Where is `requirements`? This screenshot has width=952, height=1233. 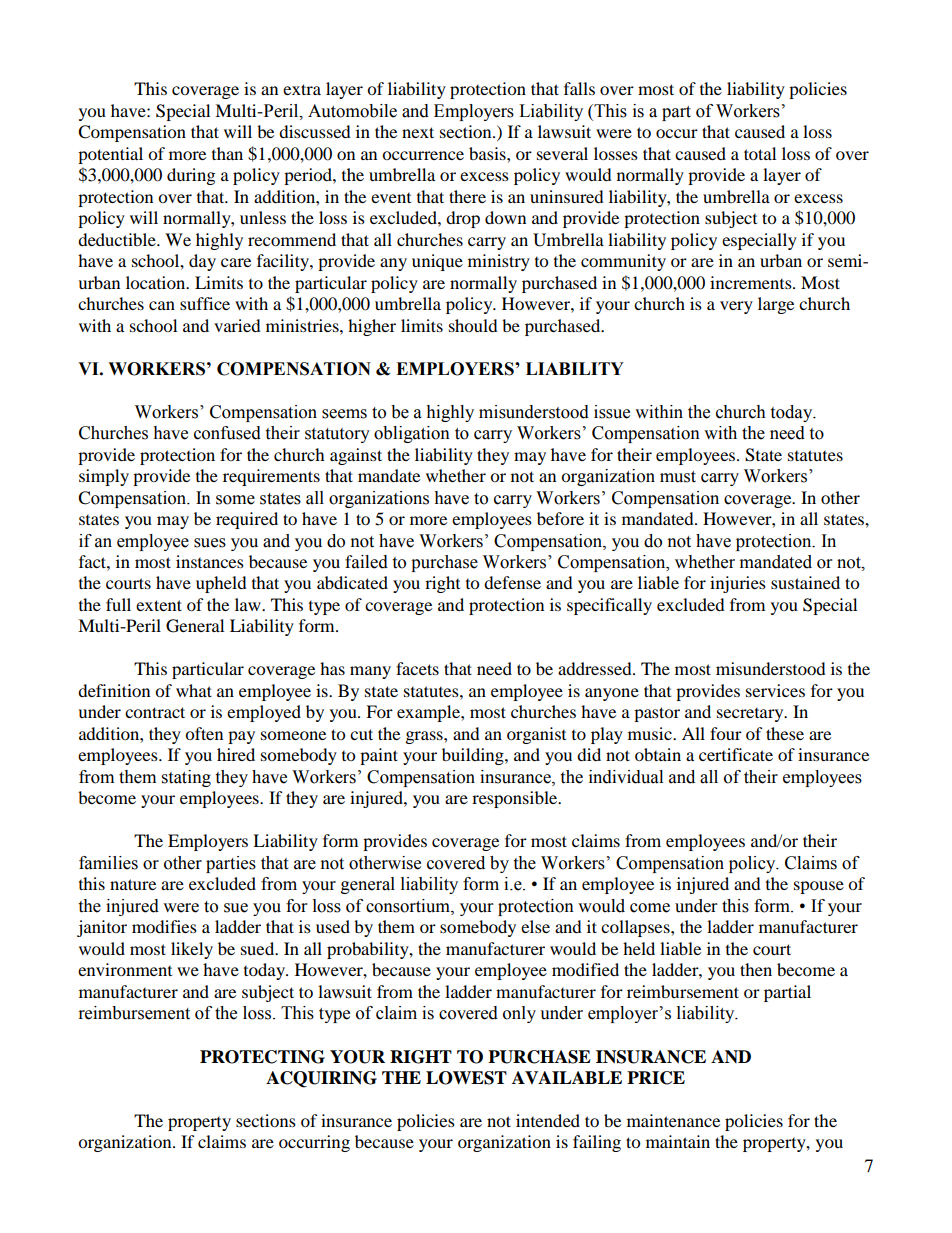 requirements is located at coordinates (271, 477).
